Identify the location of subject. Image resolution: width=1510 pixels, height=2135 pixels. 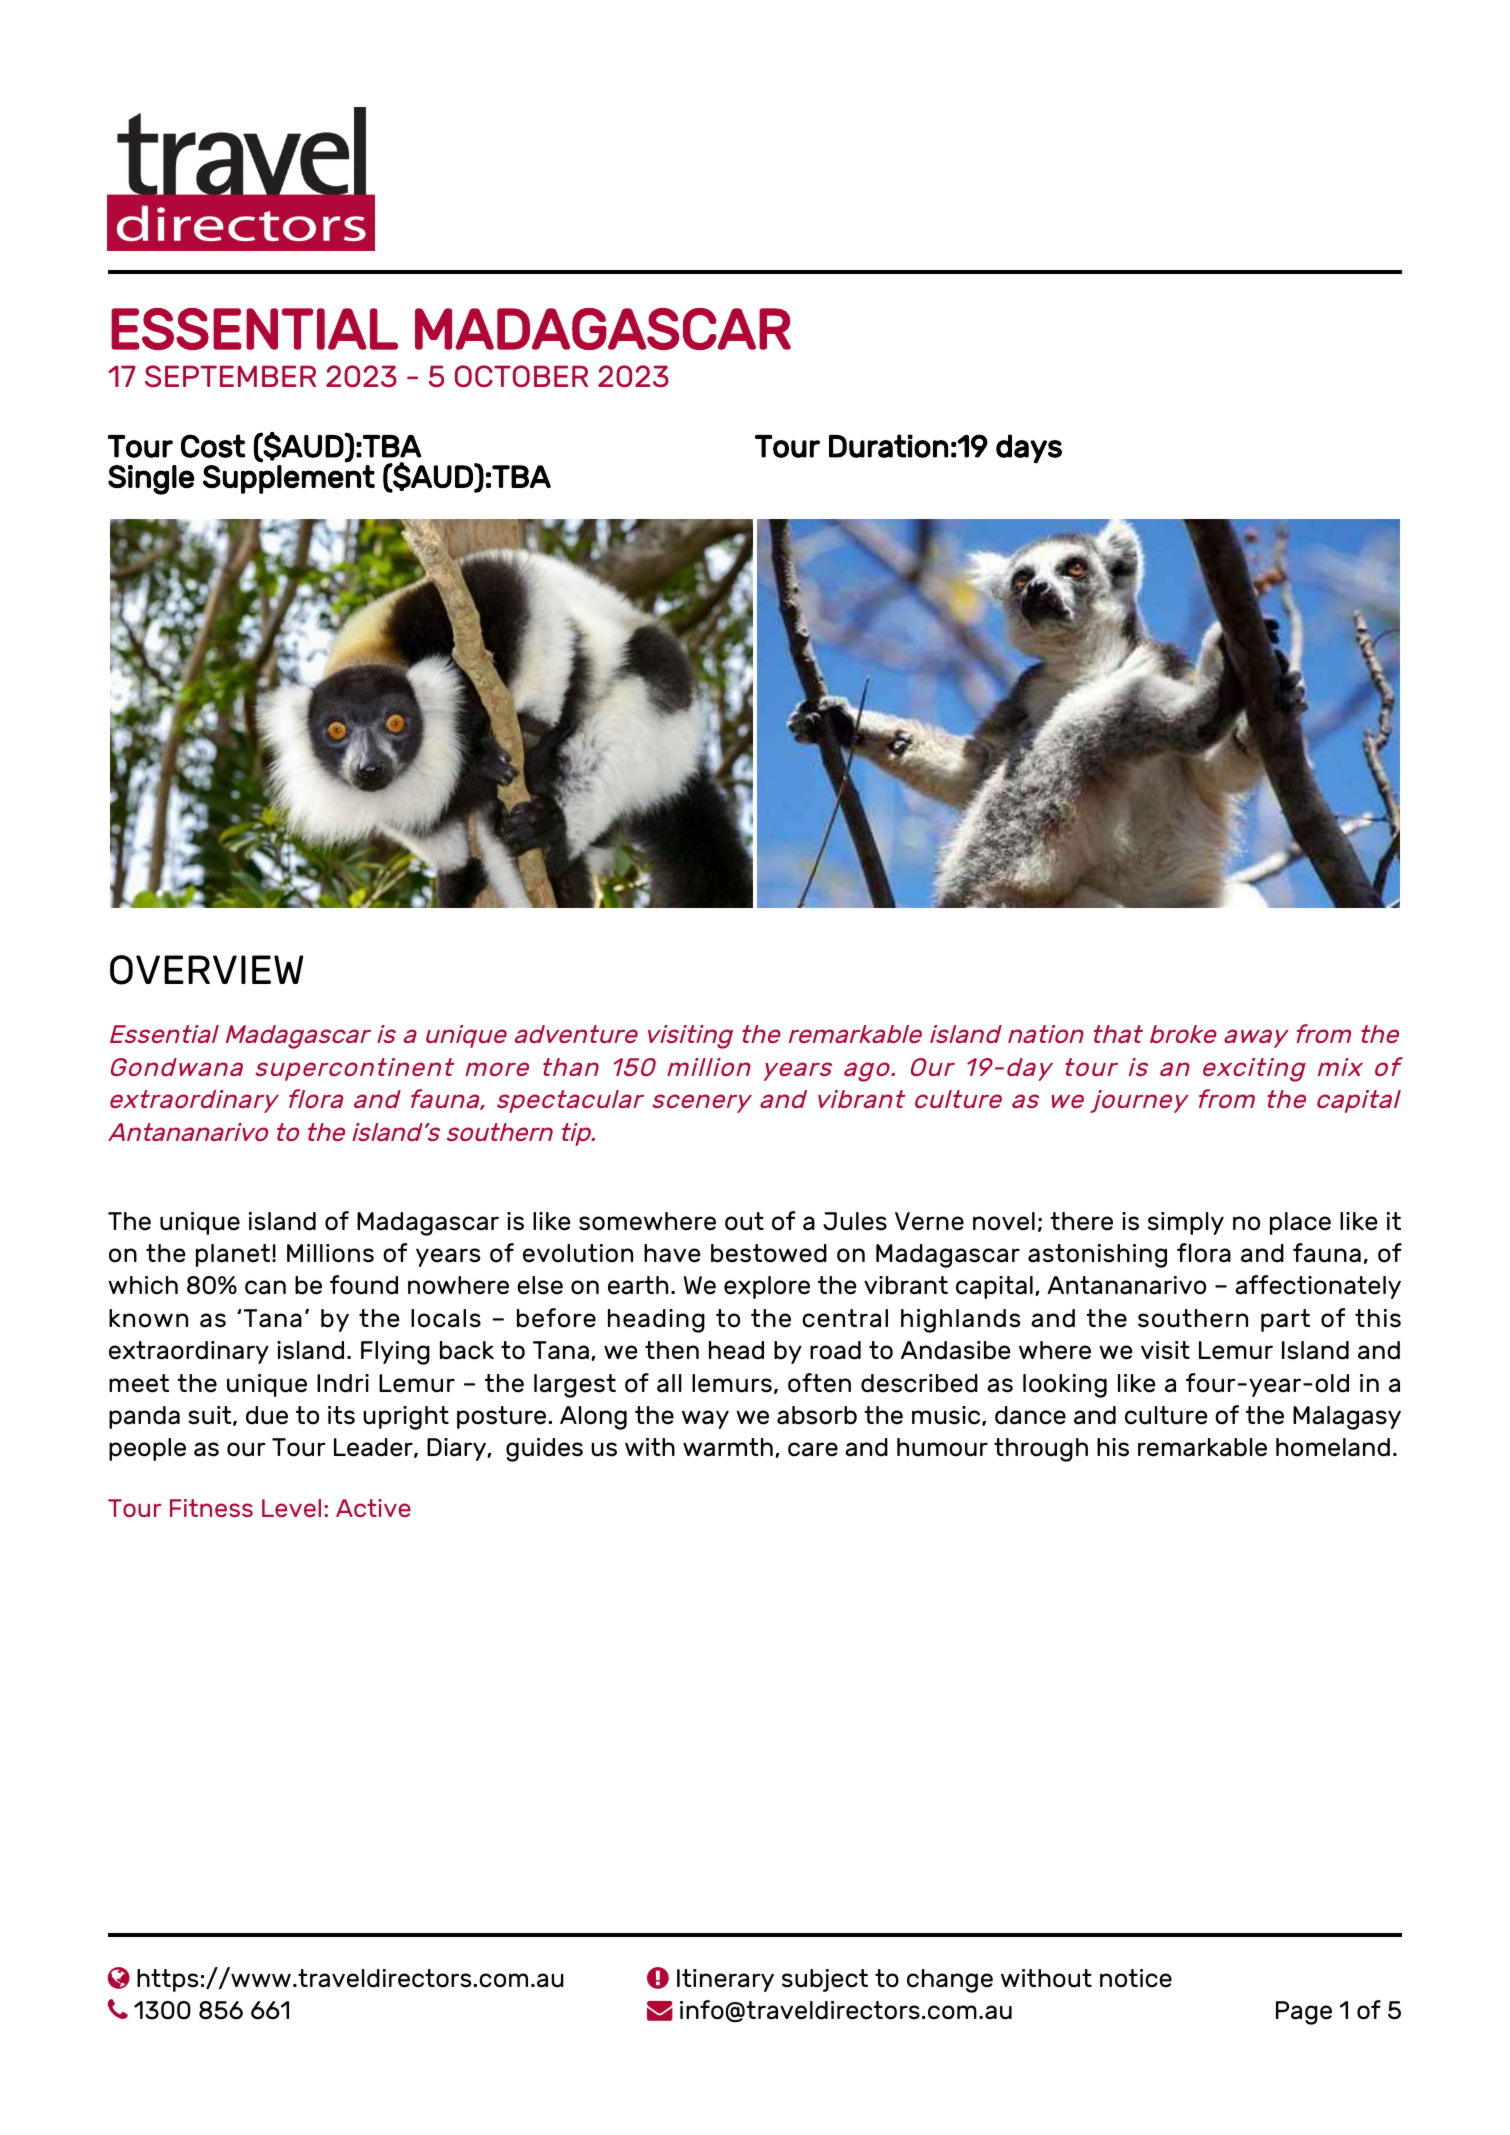
(825, 1980).
